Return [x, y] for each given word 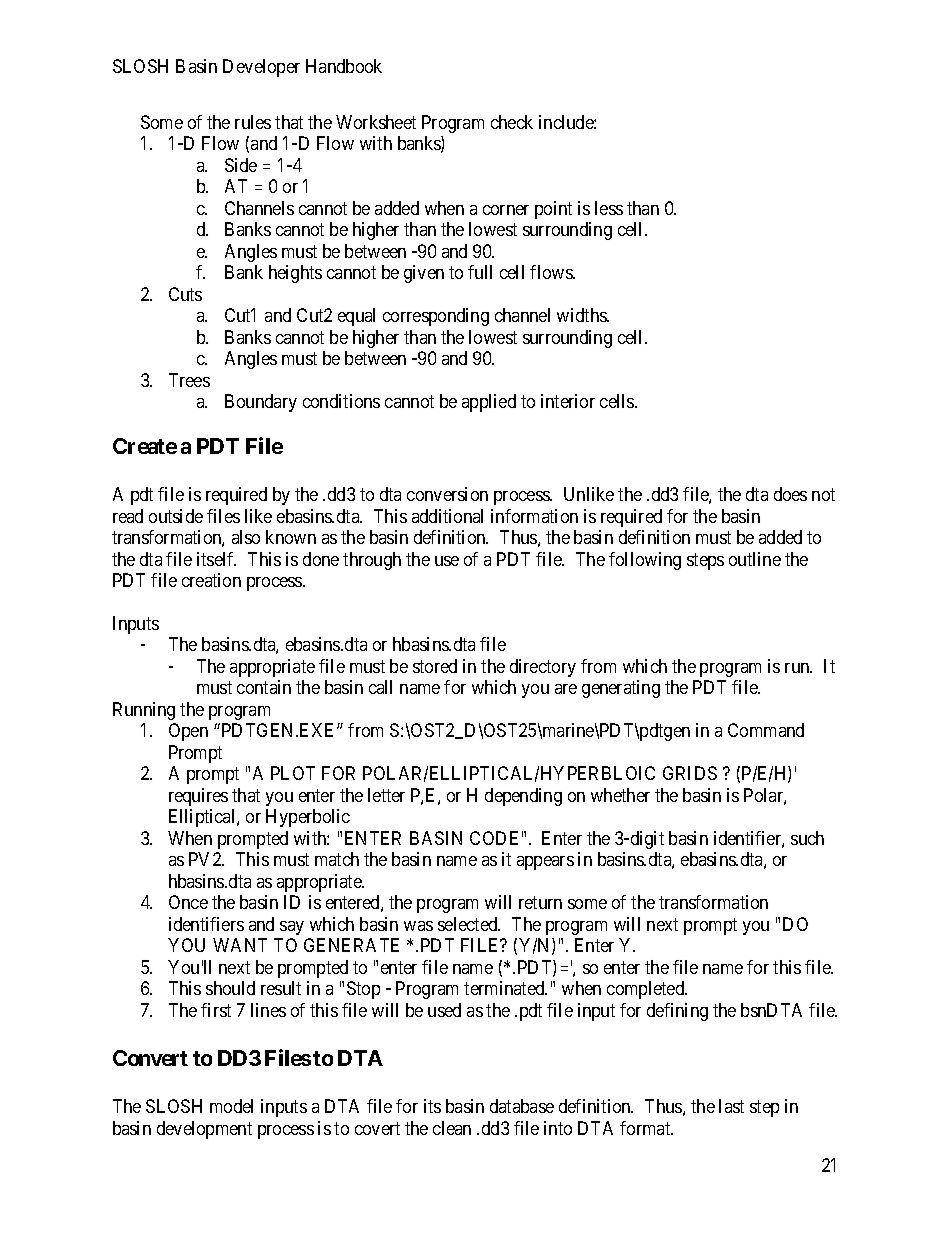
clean [452, 1128]
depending [523, 797]
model [231, 1106]
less [609, 208]
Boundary [261, 403]
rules [253, 122]
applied [489, 403]
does [790, 494]
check [512, 122]
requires [198, 797]
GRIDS [690, 773]
